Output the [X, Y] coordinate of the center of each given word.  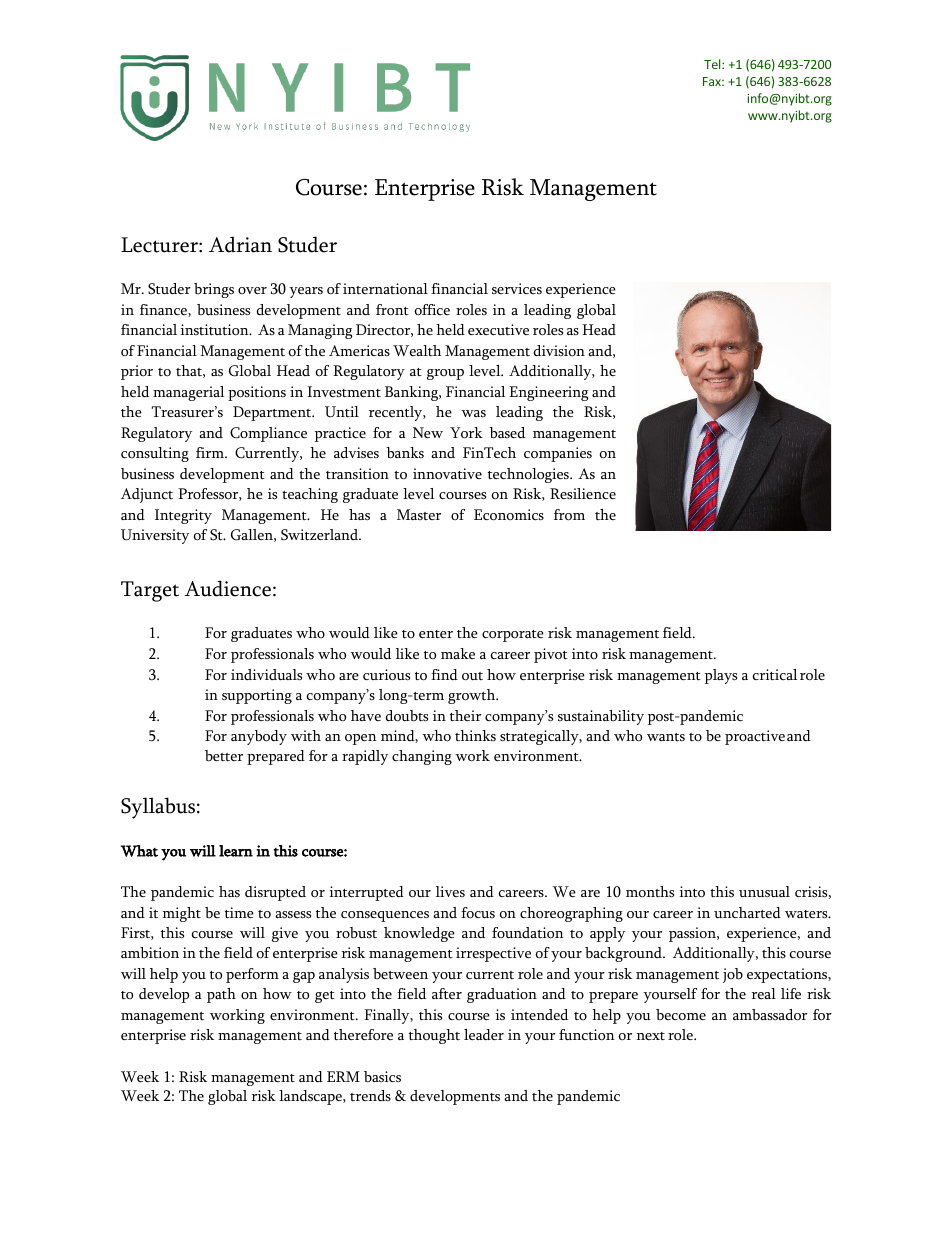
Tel [713, 64]
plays [721, 676]
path [221, 995]
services [517, 288]
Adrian [240, 244]
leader [484, 1035]
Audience [228, 588]
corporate [513, 636]
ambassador [770, 1015]
